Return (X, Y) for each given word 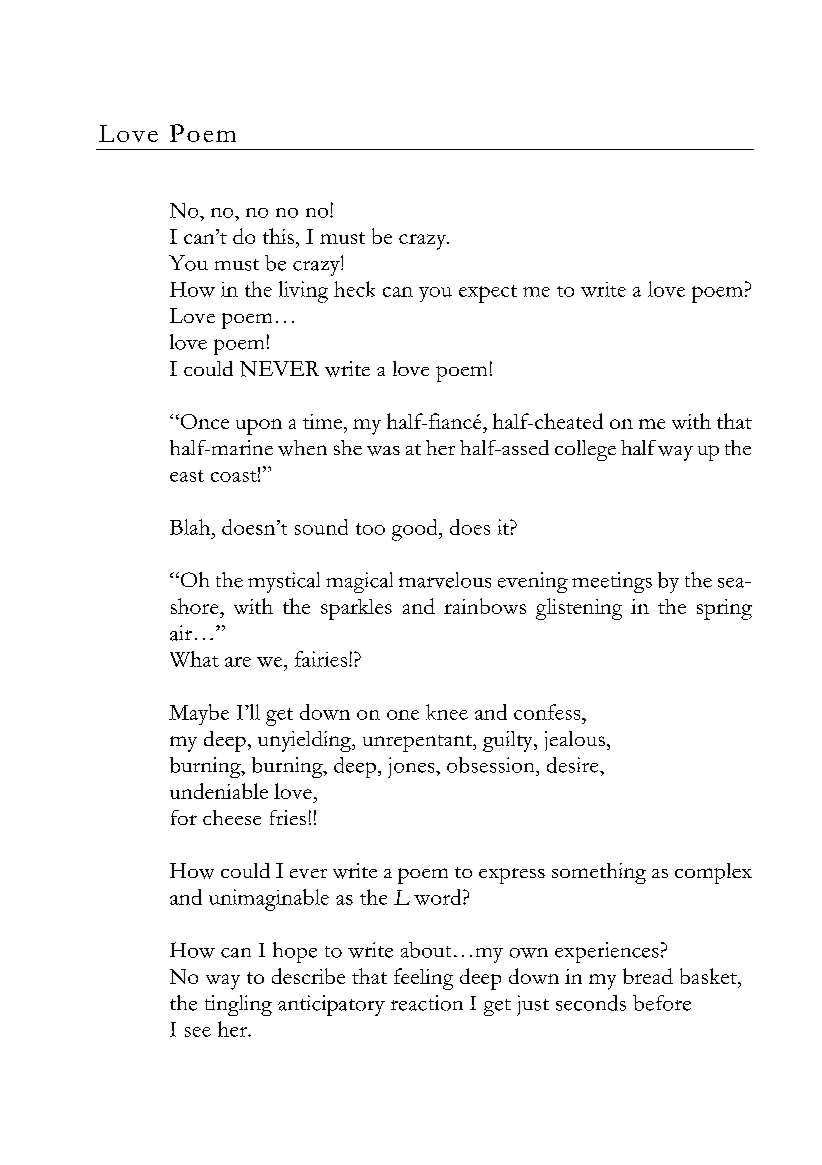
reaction (427, 1003)
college (585, 450)
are (238, 662)
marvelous (445, 580)
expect (488, 294)
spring (724, 609)
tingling (238, 1005)
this (278, 236)
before (662, 1003)
